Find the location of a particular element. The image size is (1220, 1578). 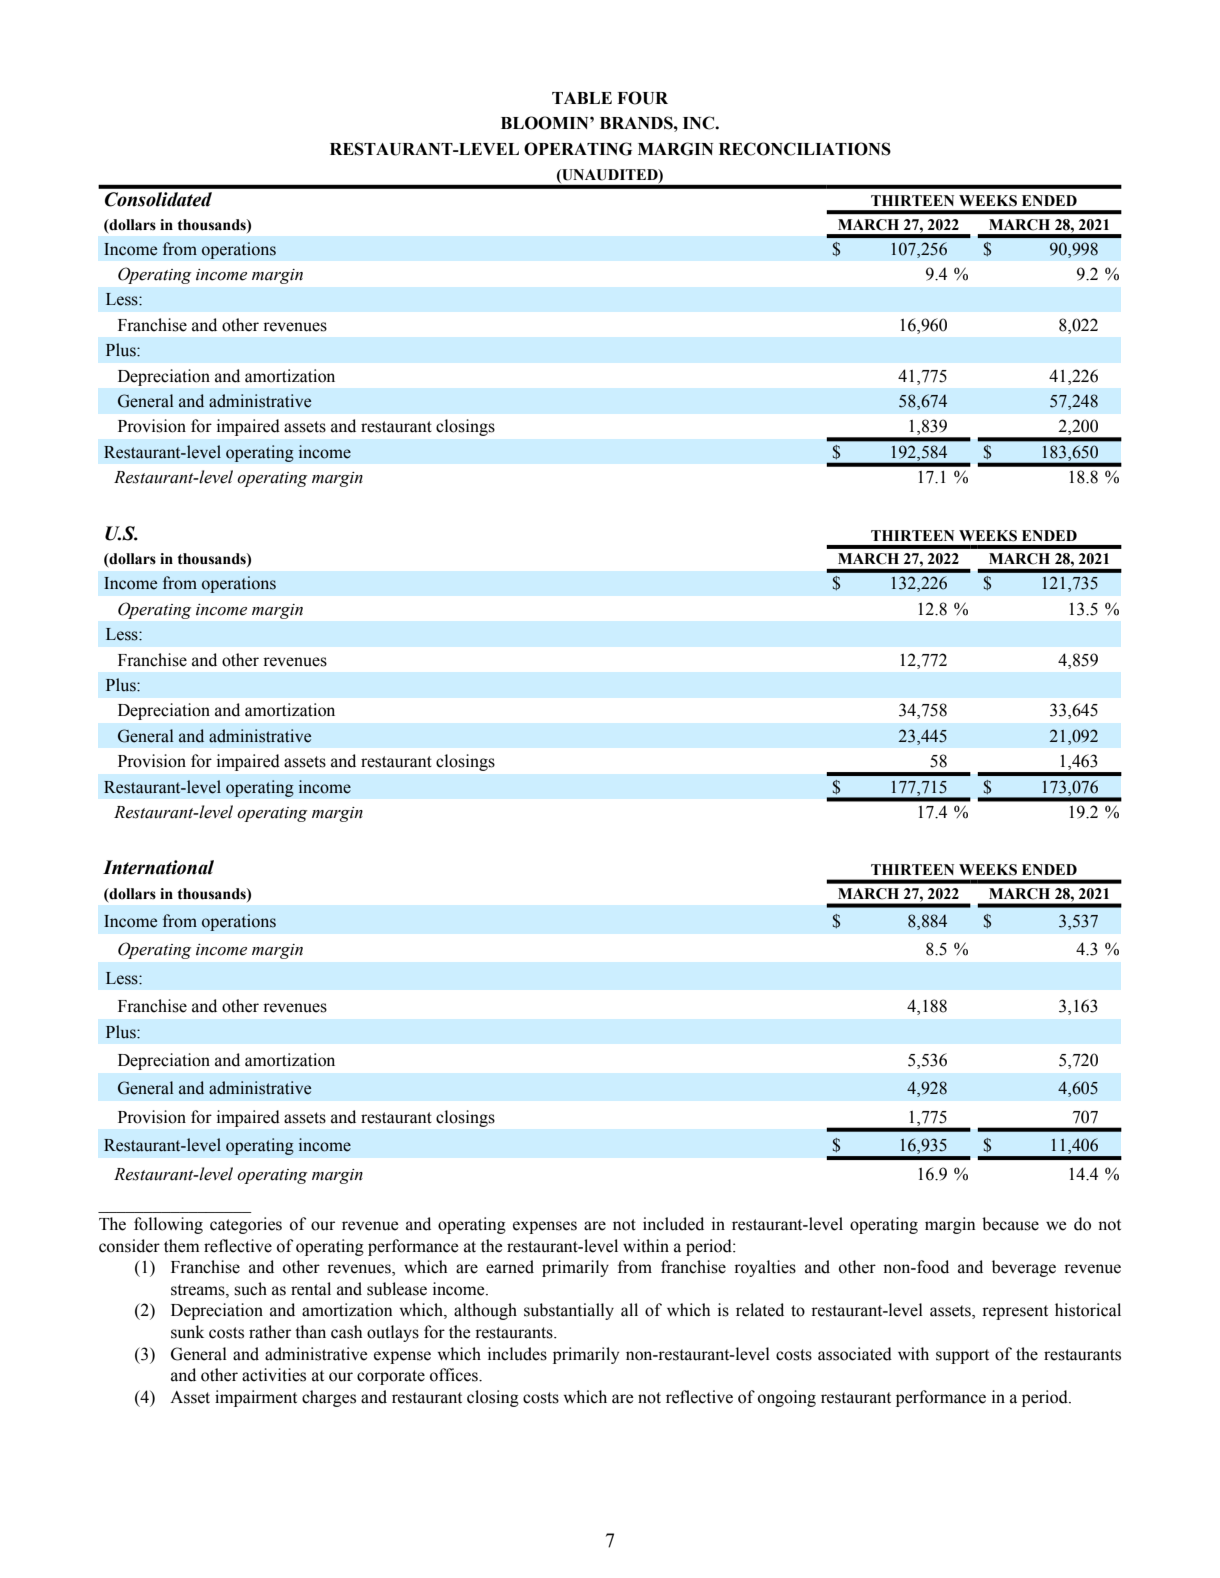

BLOOMIN is located at coordinates (546, 123).
